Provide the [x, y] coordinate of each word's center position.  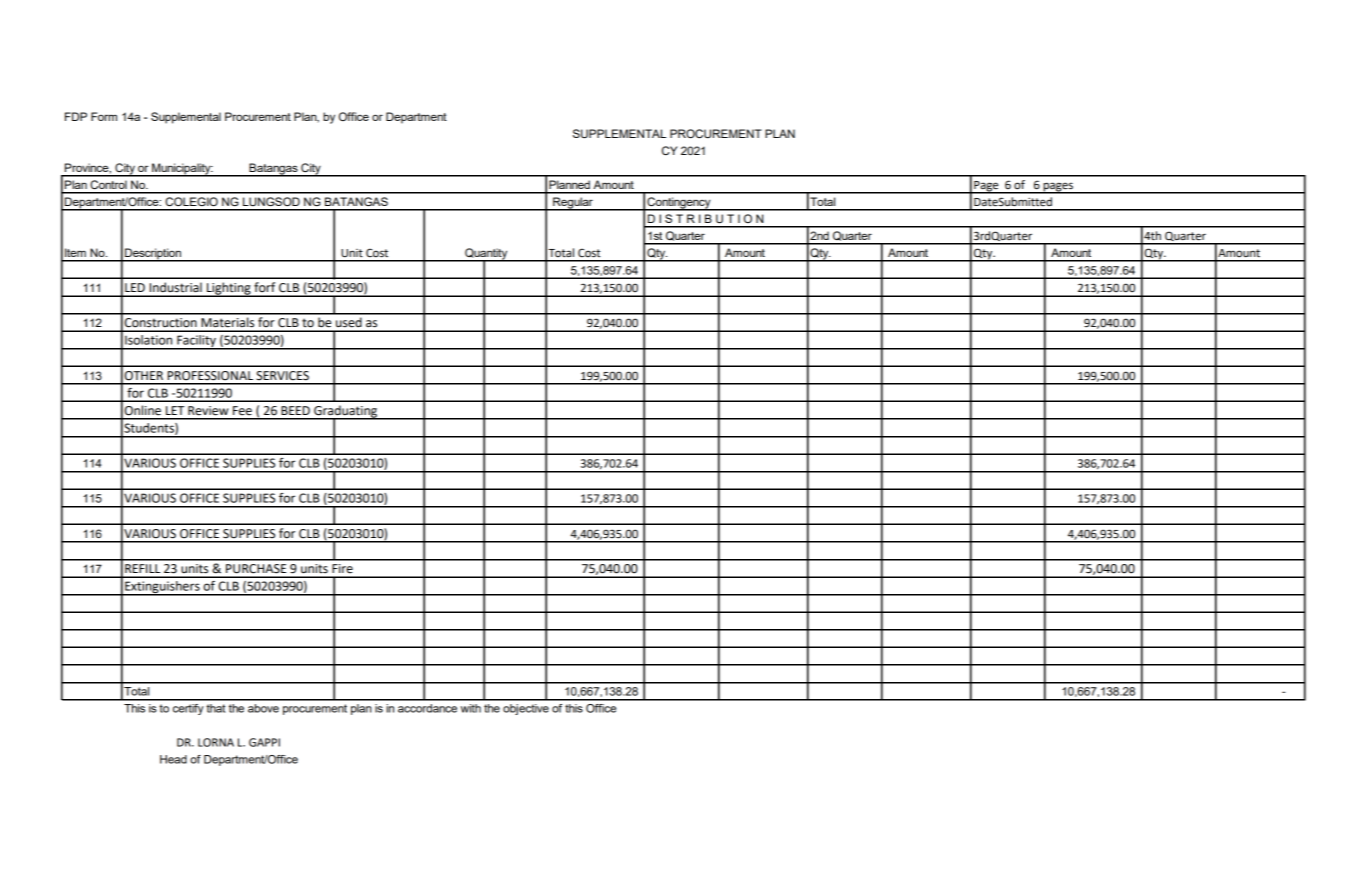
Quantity [486, 255]
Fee [242, 411]
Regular [573, 204]
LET [175, 410]
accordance [427, 708]
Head [173, 759]
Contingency [679, 204]
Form [104, 116]
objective [526, 709]
